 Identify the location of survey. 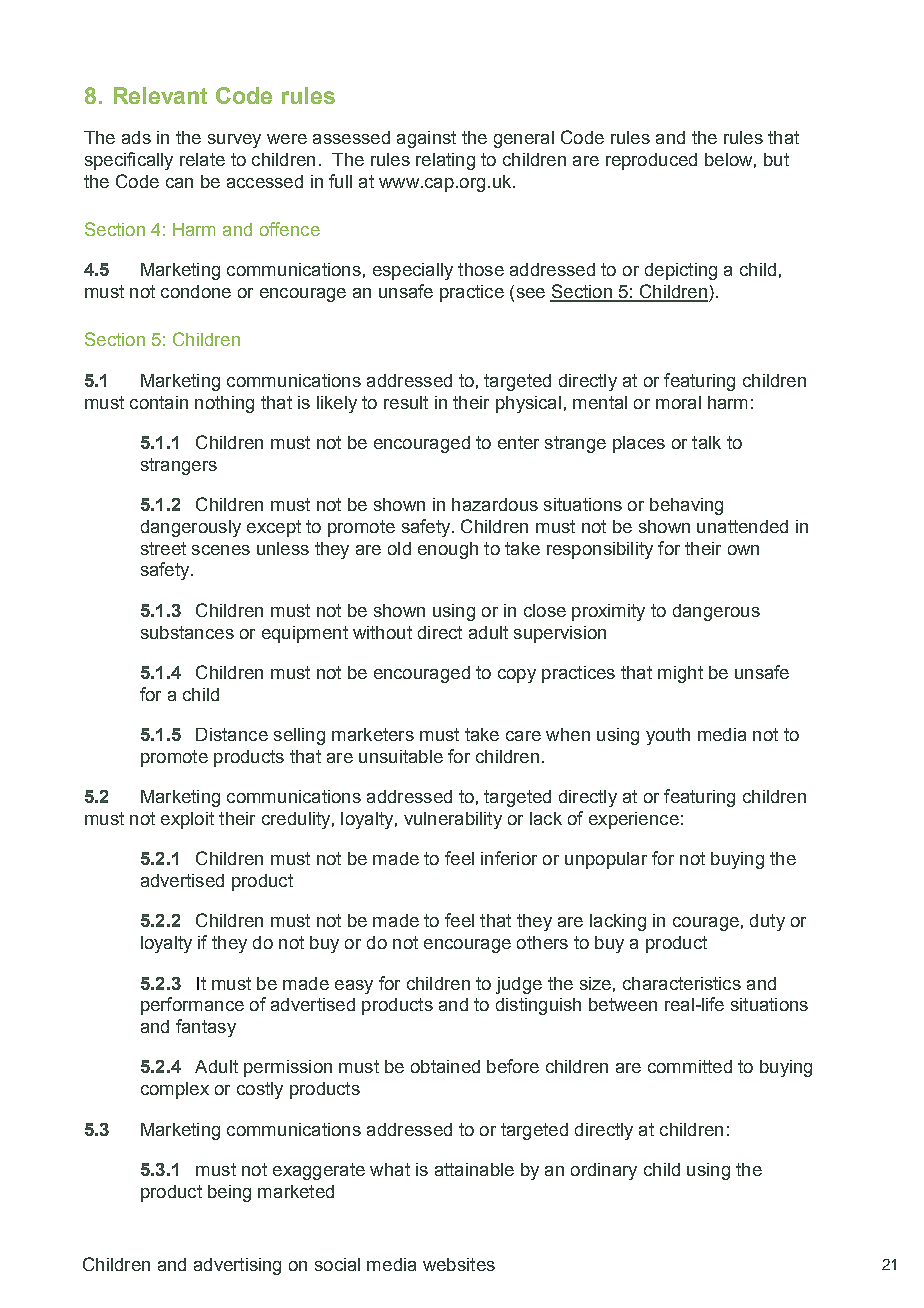
(234, 141).
